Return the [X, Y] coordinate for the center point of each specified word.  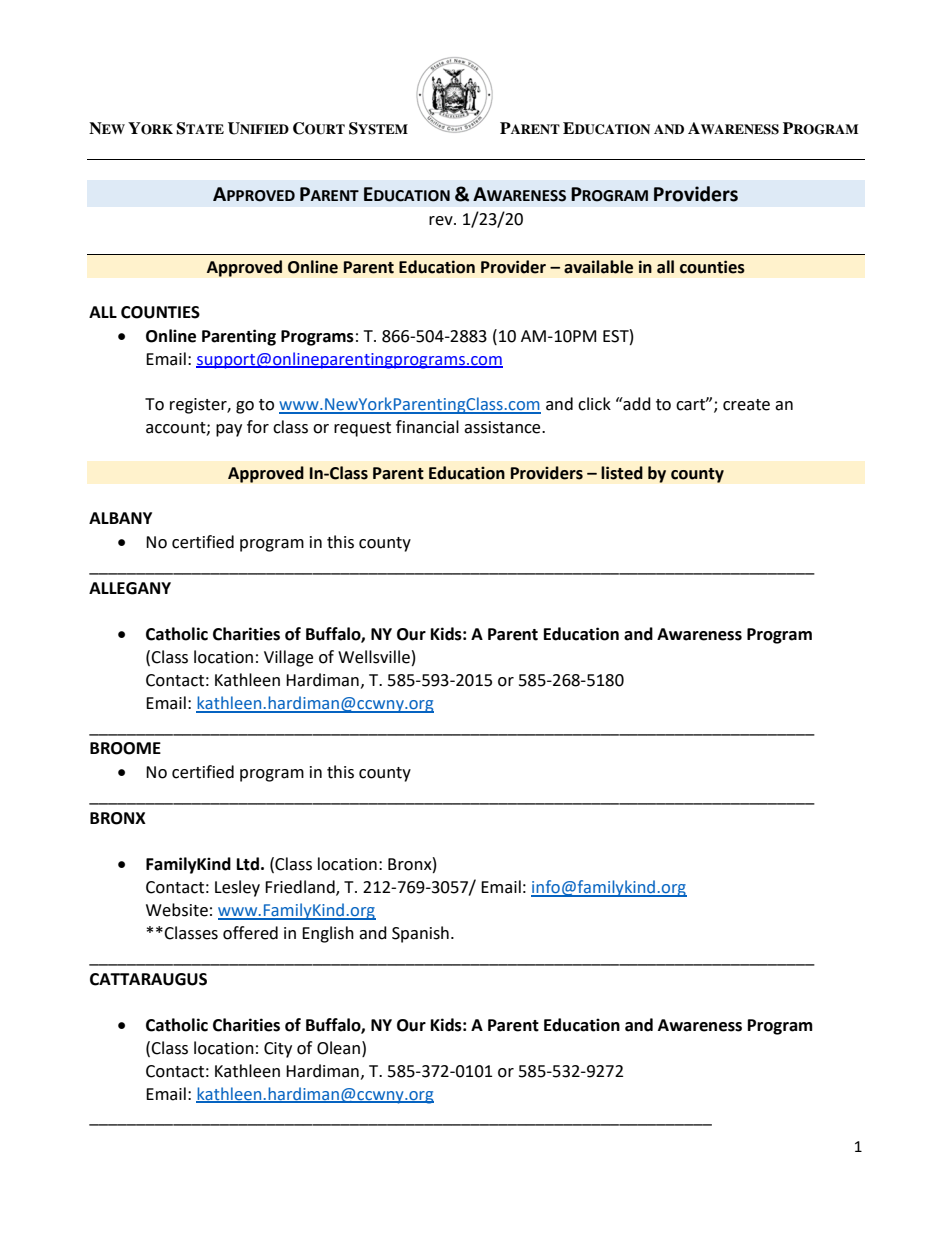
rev [442, 221]
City [278, 1050]
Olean [338, 1048]
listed [622, 473]
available [598, 267]
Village [288, 658]
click [594, 404]
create [746, 405]
